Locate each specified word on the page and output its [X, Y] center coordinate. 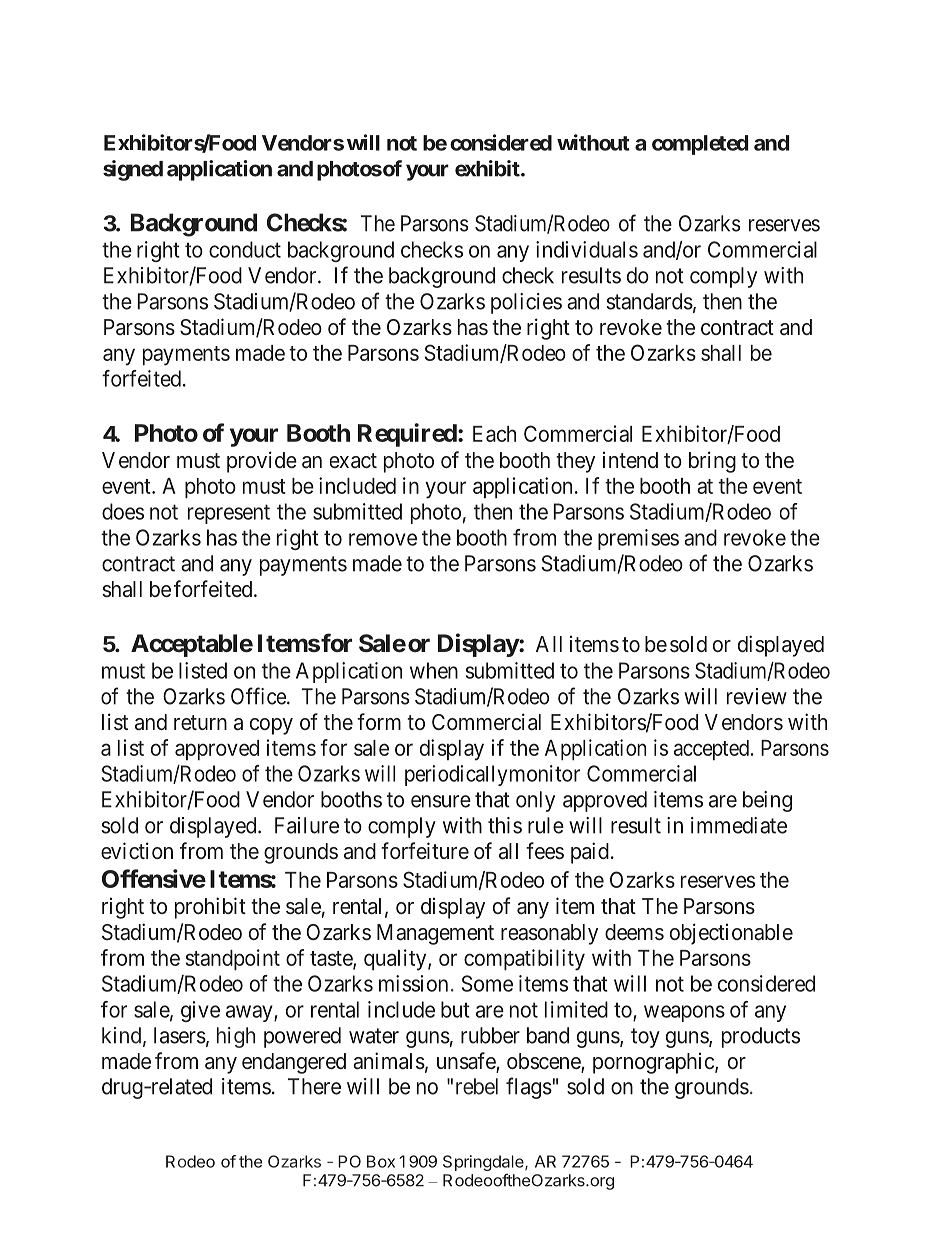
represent [229, 514]
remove [383, 539]
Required [407, 435]
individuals [587, 249]
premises [638, 539]
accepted [711, 750]
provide [262, 462]
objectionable [731, 934]
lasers [180, 1035]
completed [700, 145]
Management [435, 934]
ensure [441, 801]
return [200, 722]
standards [649, 301]
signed [133, 170]
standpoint [233, 959]
